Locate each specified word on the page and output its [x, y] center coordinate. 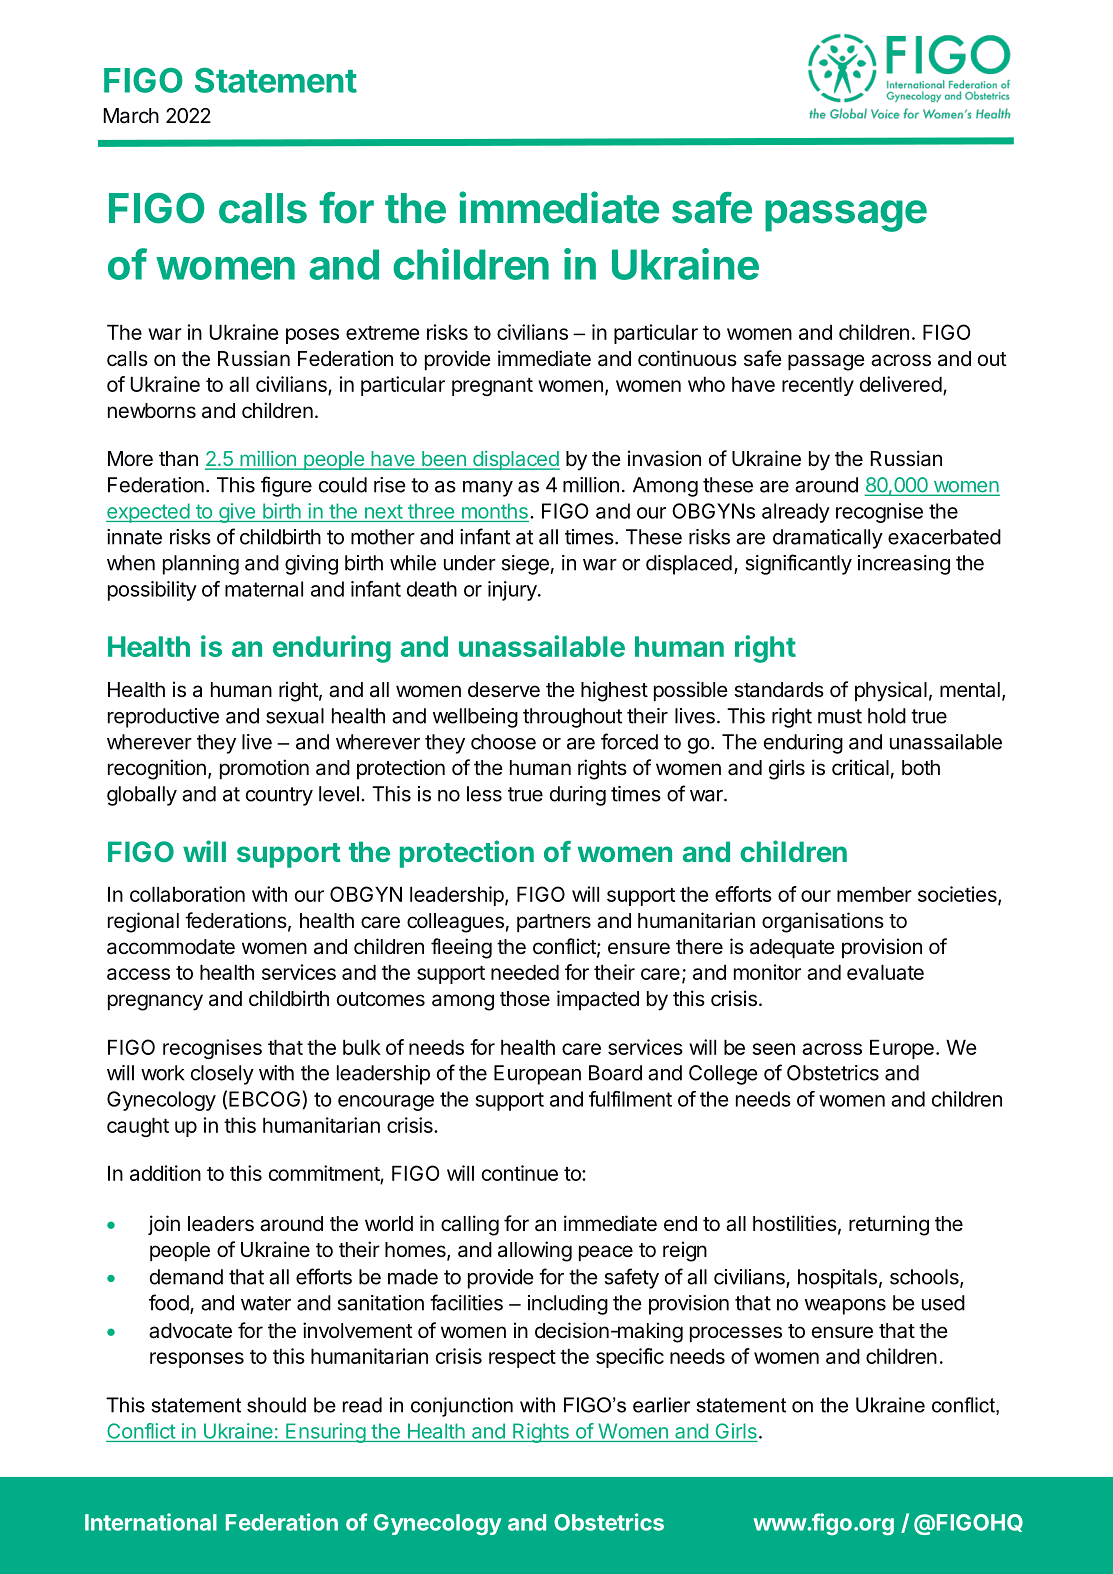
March [131, 116]
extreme [382, 333]
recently [818, 386]
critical [860, 767]
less [484, 794]
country [279, 796]
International [151, 1522]
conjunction [462, 1407]
